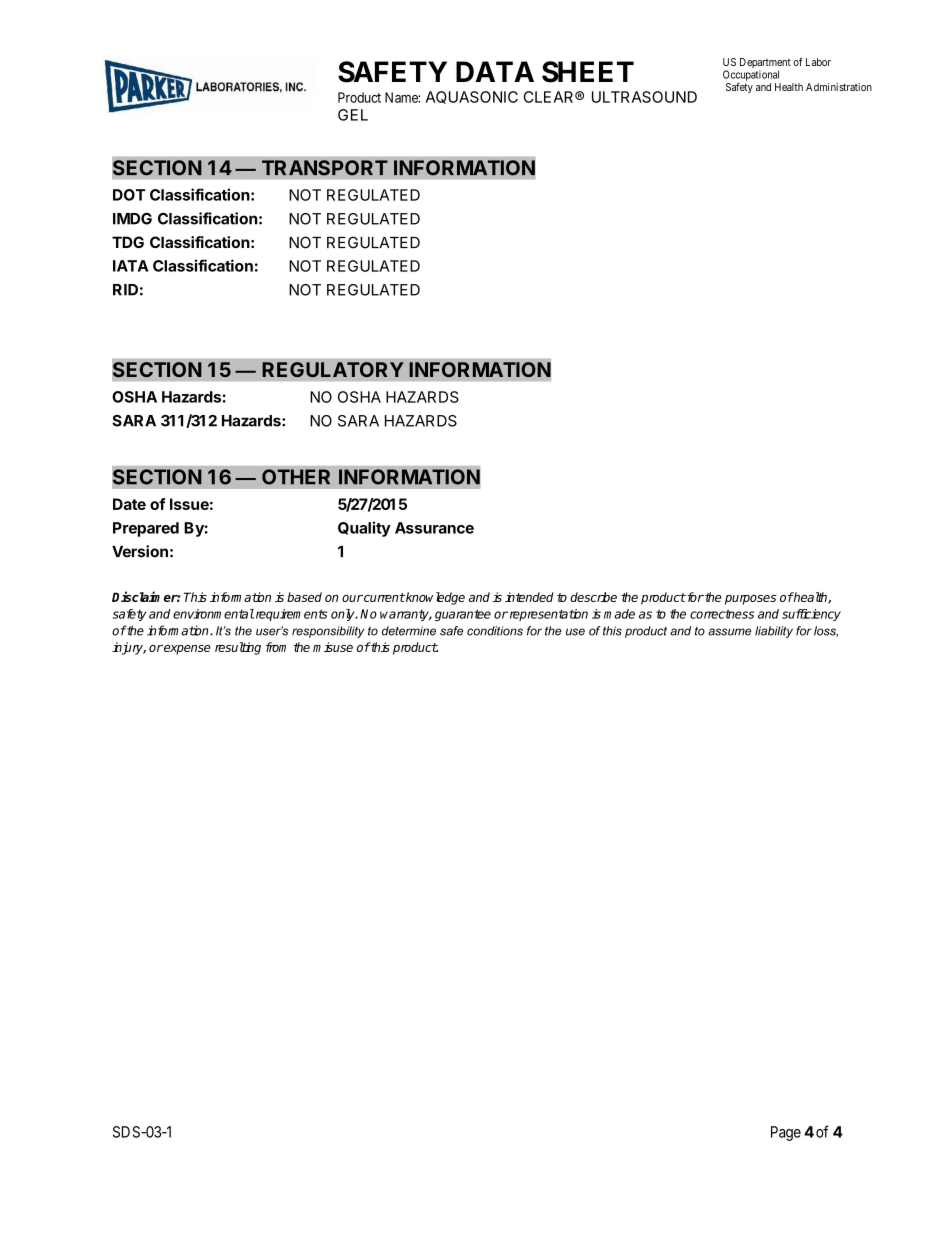 This image has width=952, height=1233. Describe the element at coordinates (495, 631) in the image. I see `conditions` at that location.
